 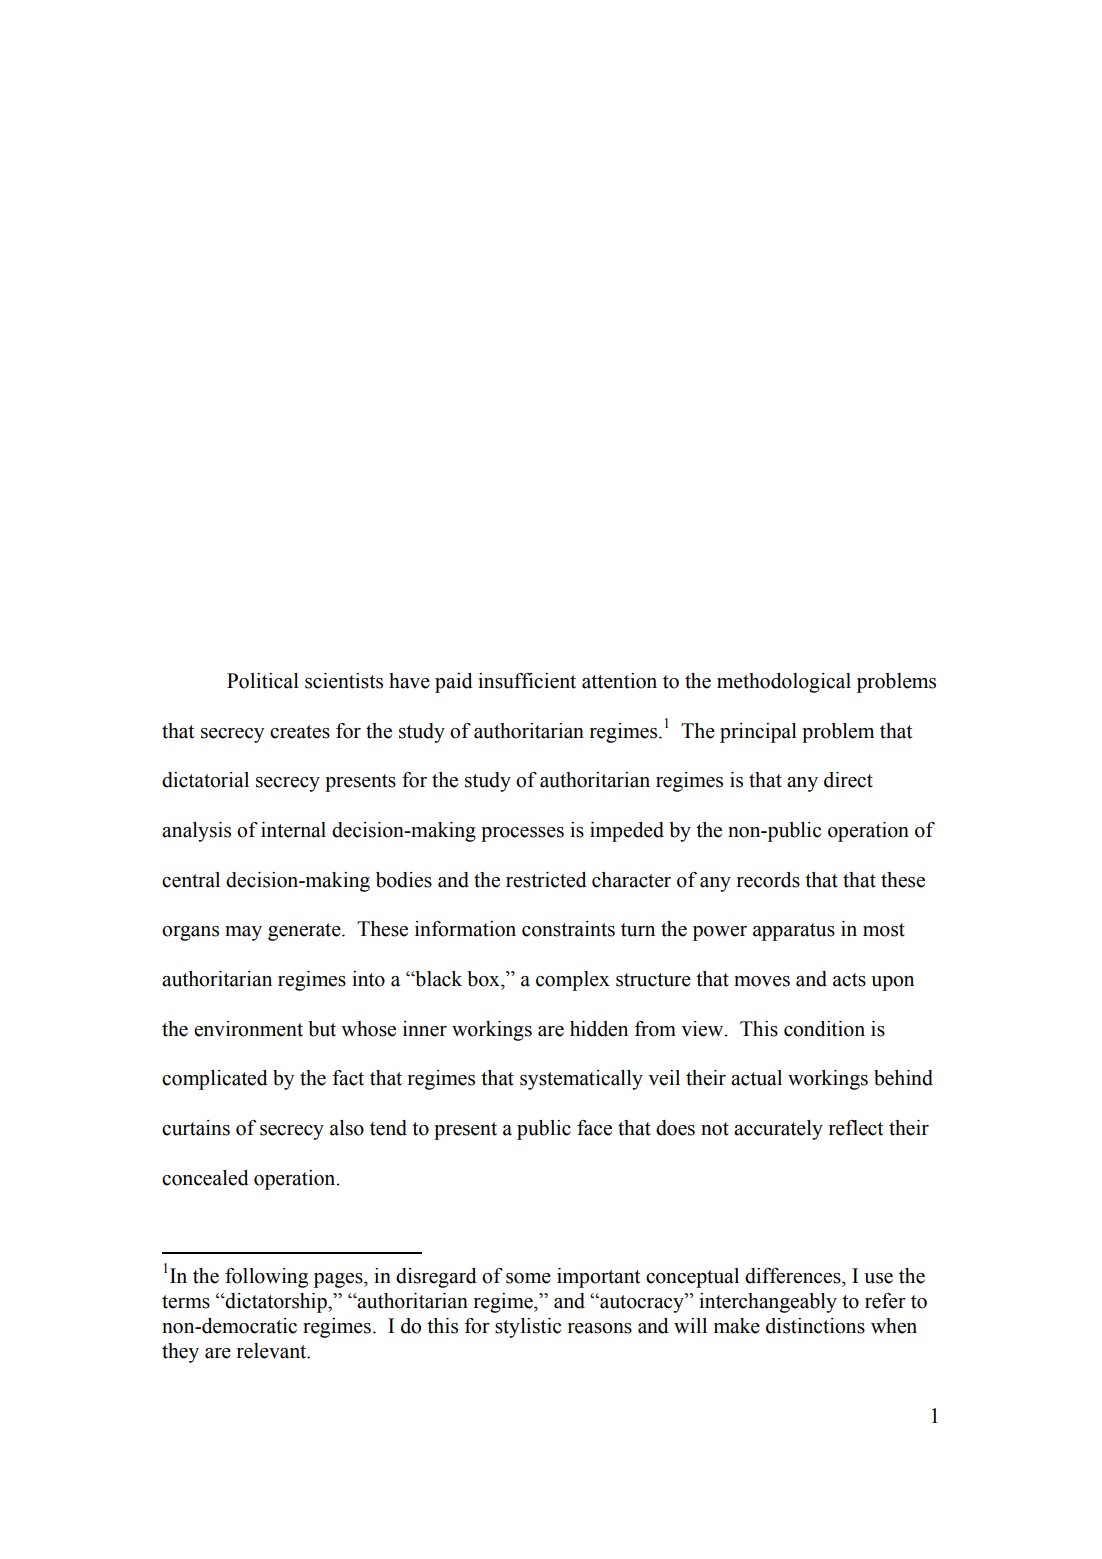 I want to click on reflect, so click(x=856, y=1128).
